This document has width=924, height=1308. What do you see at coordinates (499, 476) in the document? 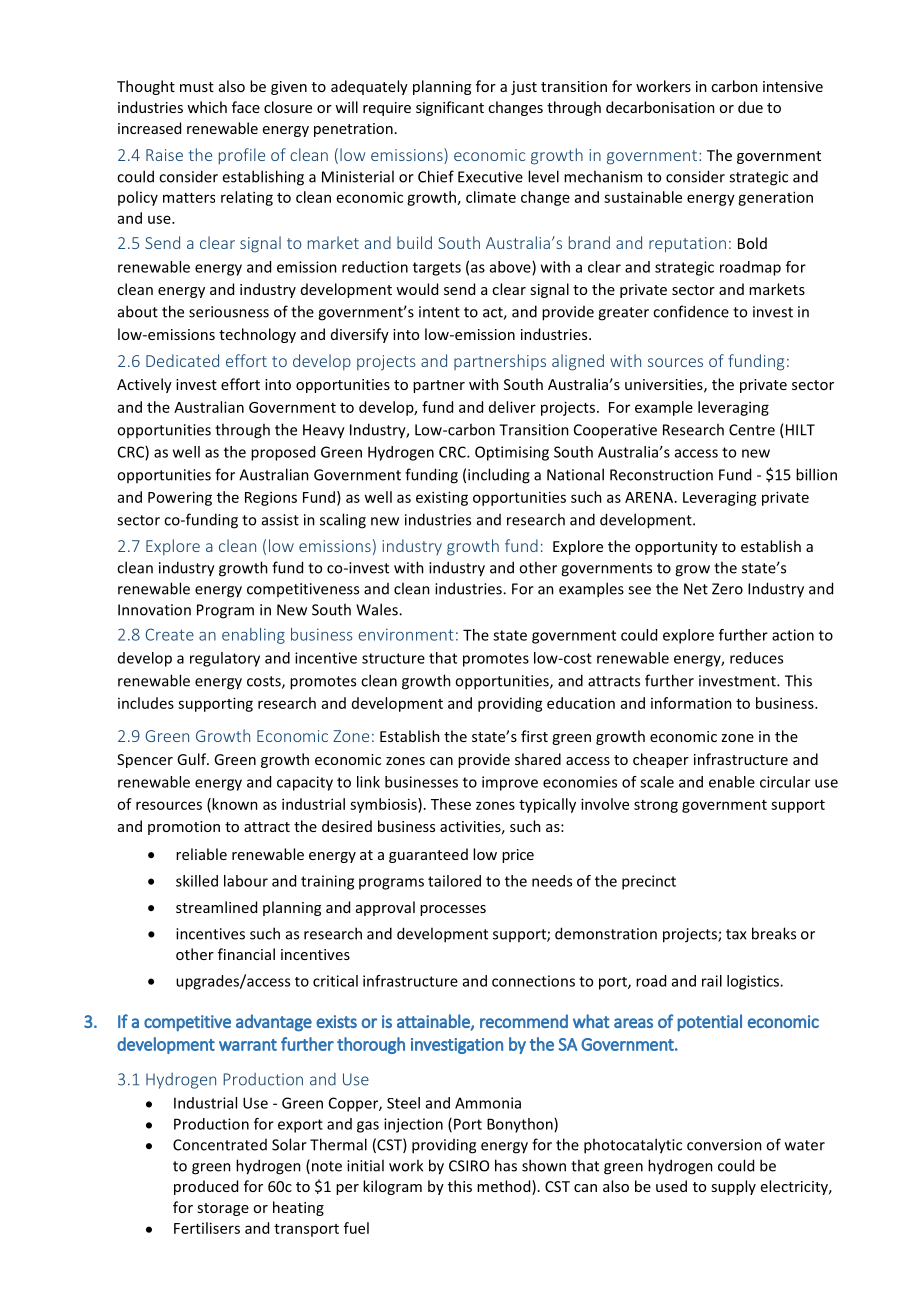
I see `including` at bounding box center [499, 476].
